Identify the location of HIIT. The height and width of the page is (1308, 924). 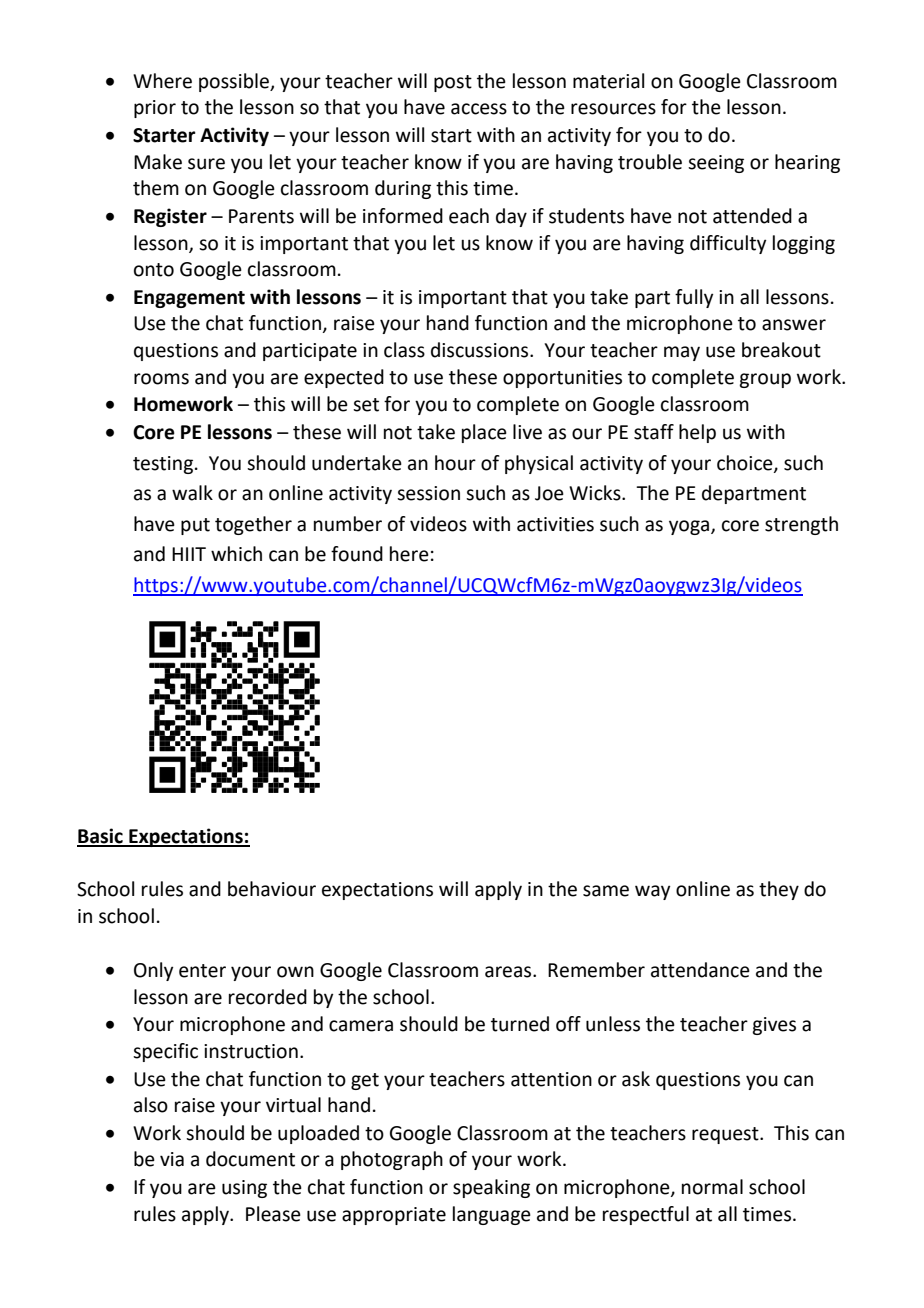
(189, 554).
